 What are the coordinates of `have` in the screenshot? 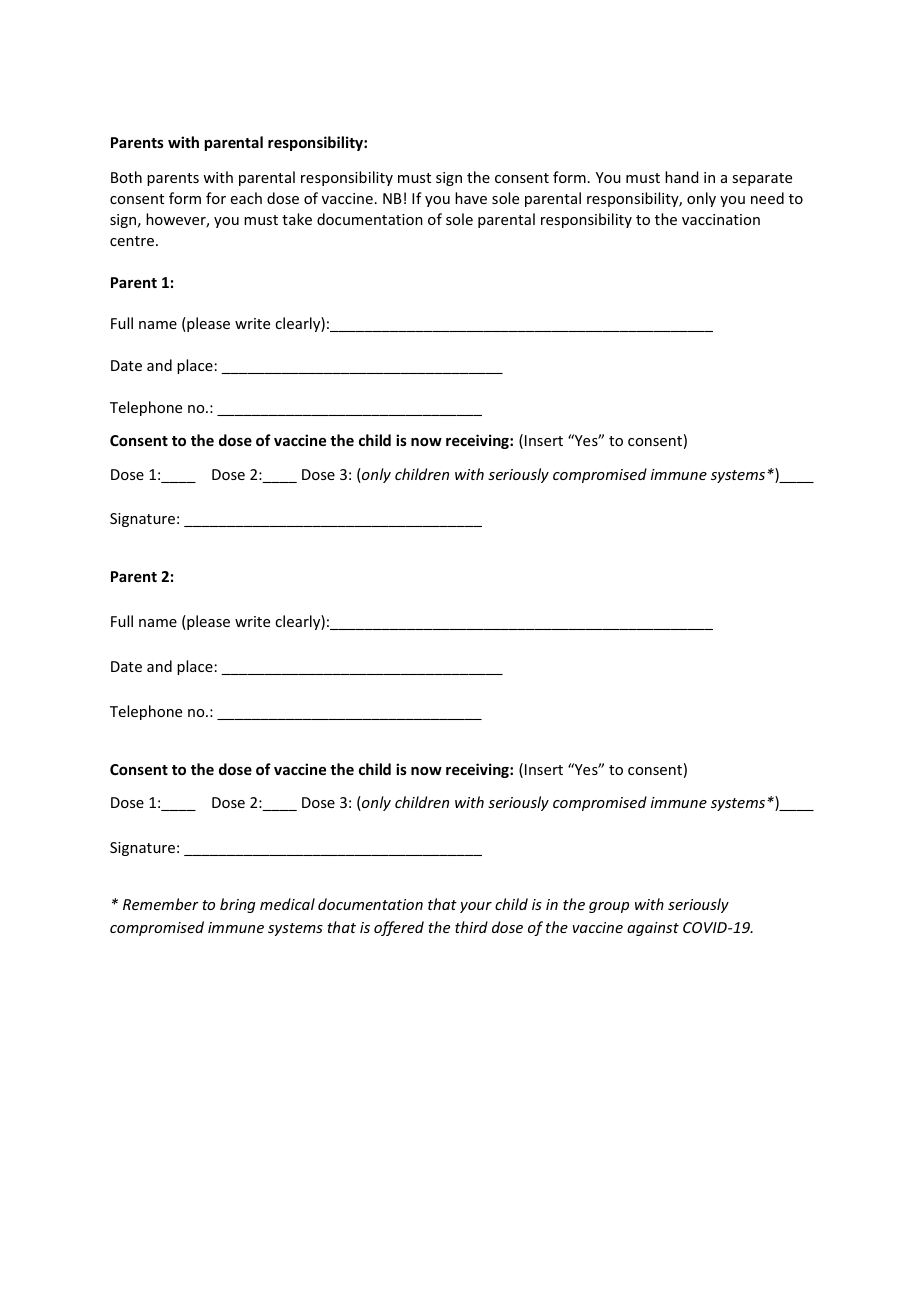 It's located at (471, 198).
